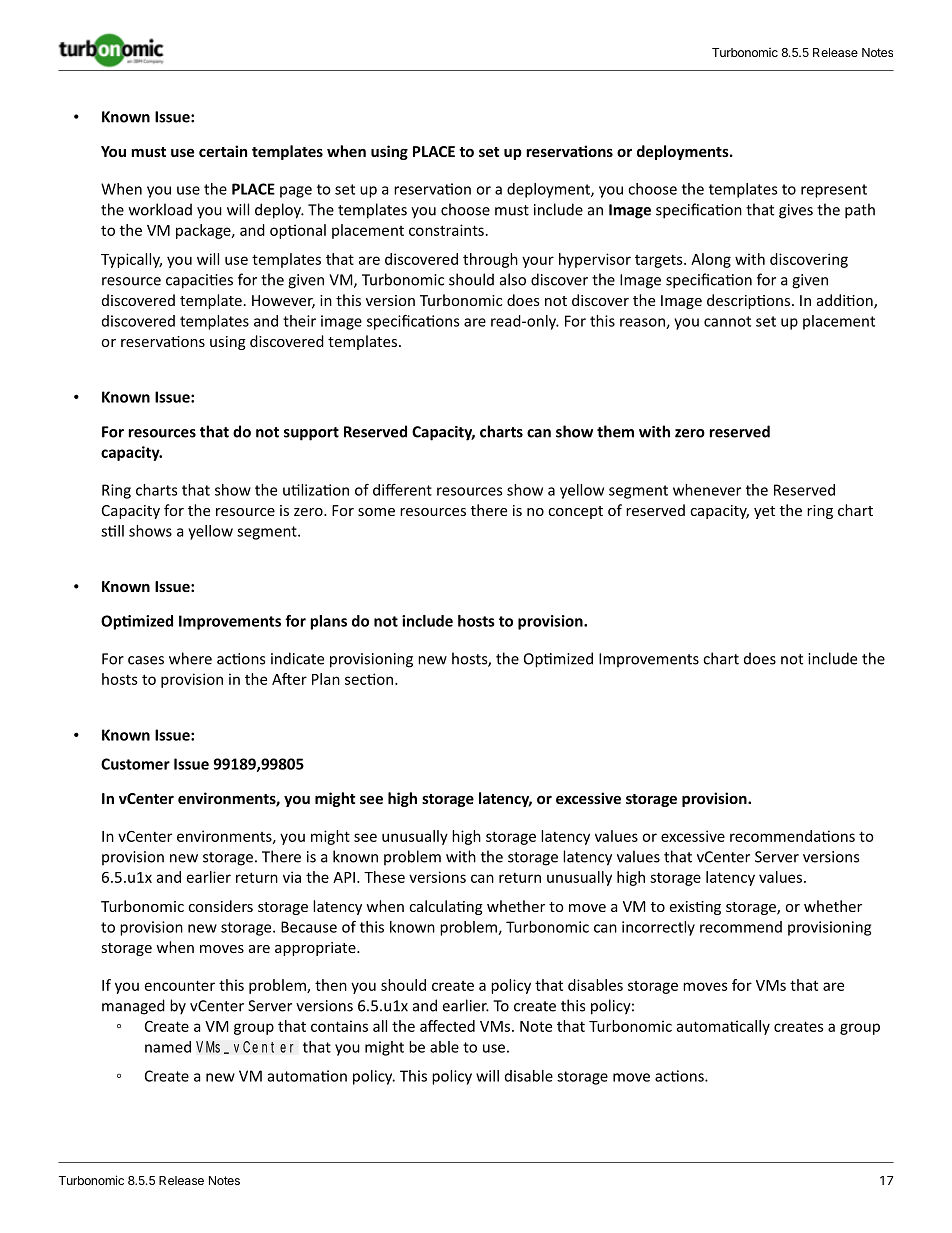  I want to click on certain, so click(223, 151).
